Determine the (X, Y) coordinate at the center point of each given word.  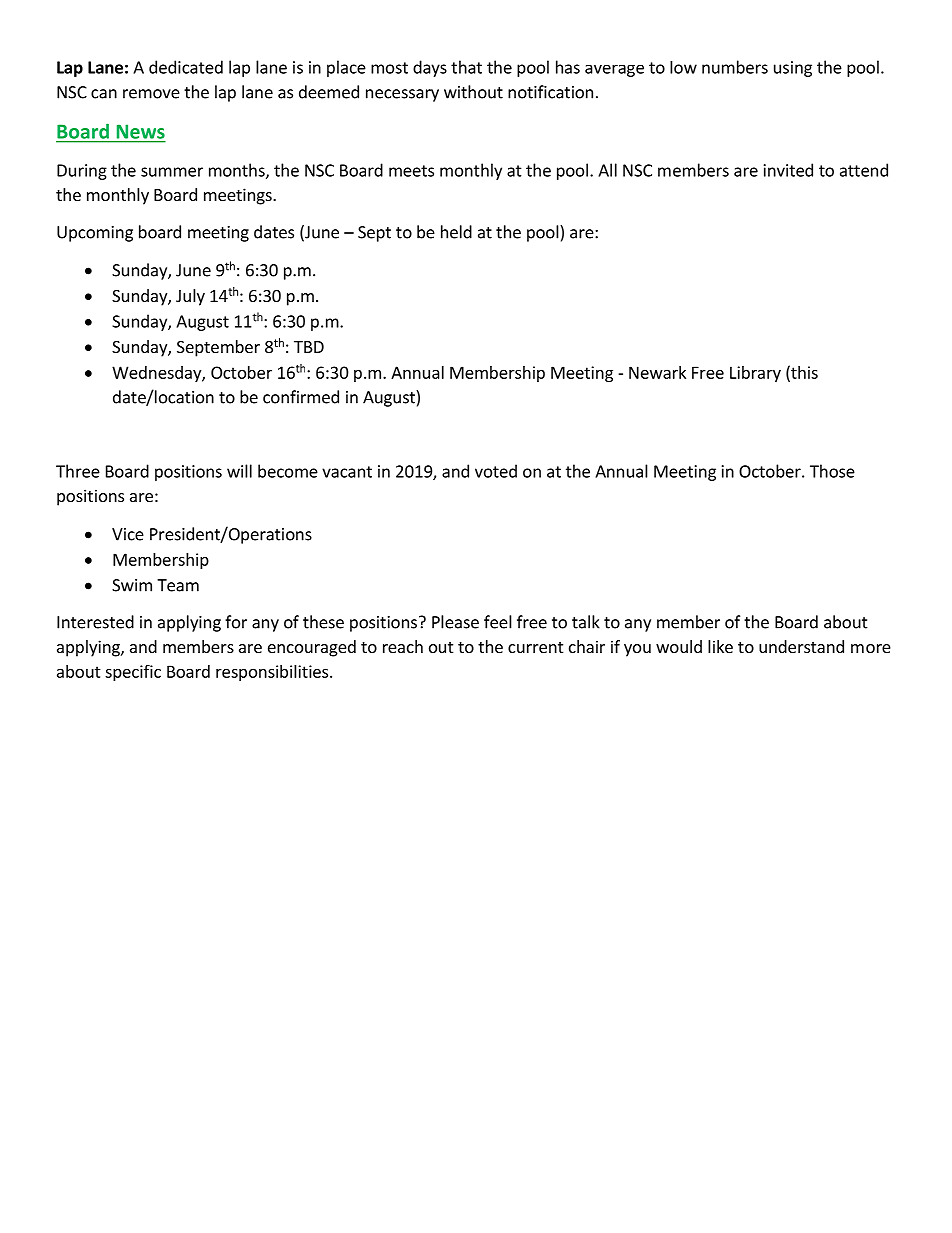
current (535, 647)
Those (832, 471)
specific (133, 673)
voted (496, 471)
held (456, 232)
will (239, 471)
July (190, 297)
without (473, 92)
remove (151, 94)
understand (801, 646)
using (793, 69)
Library (755, 374)
